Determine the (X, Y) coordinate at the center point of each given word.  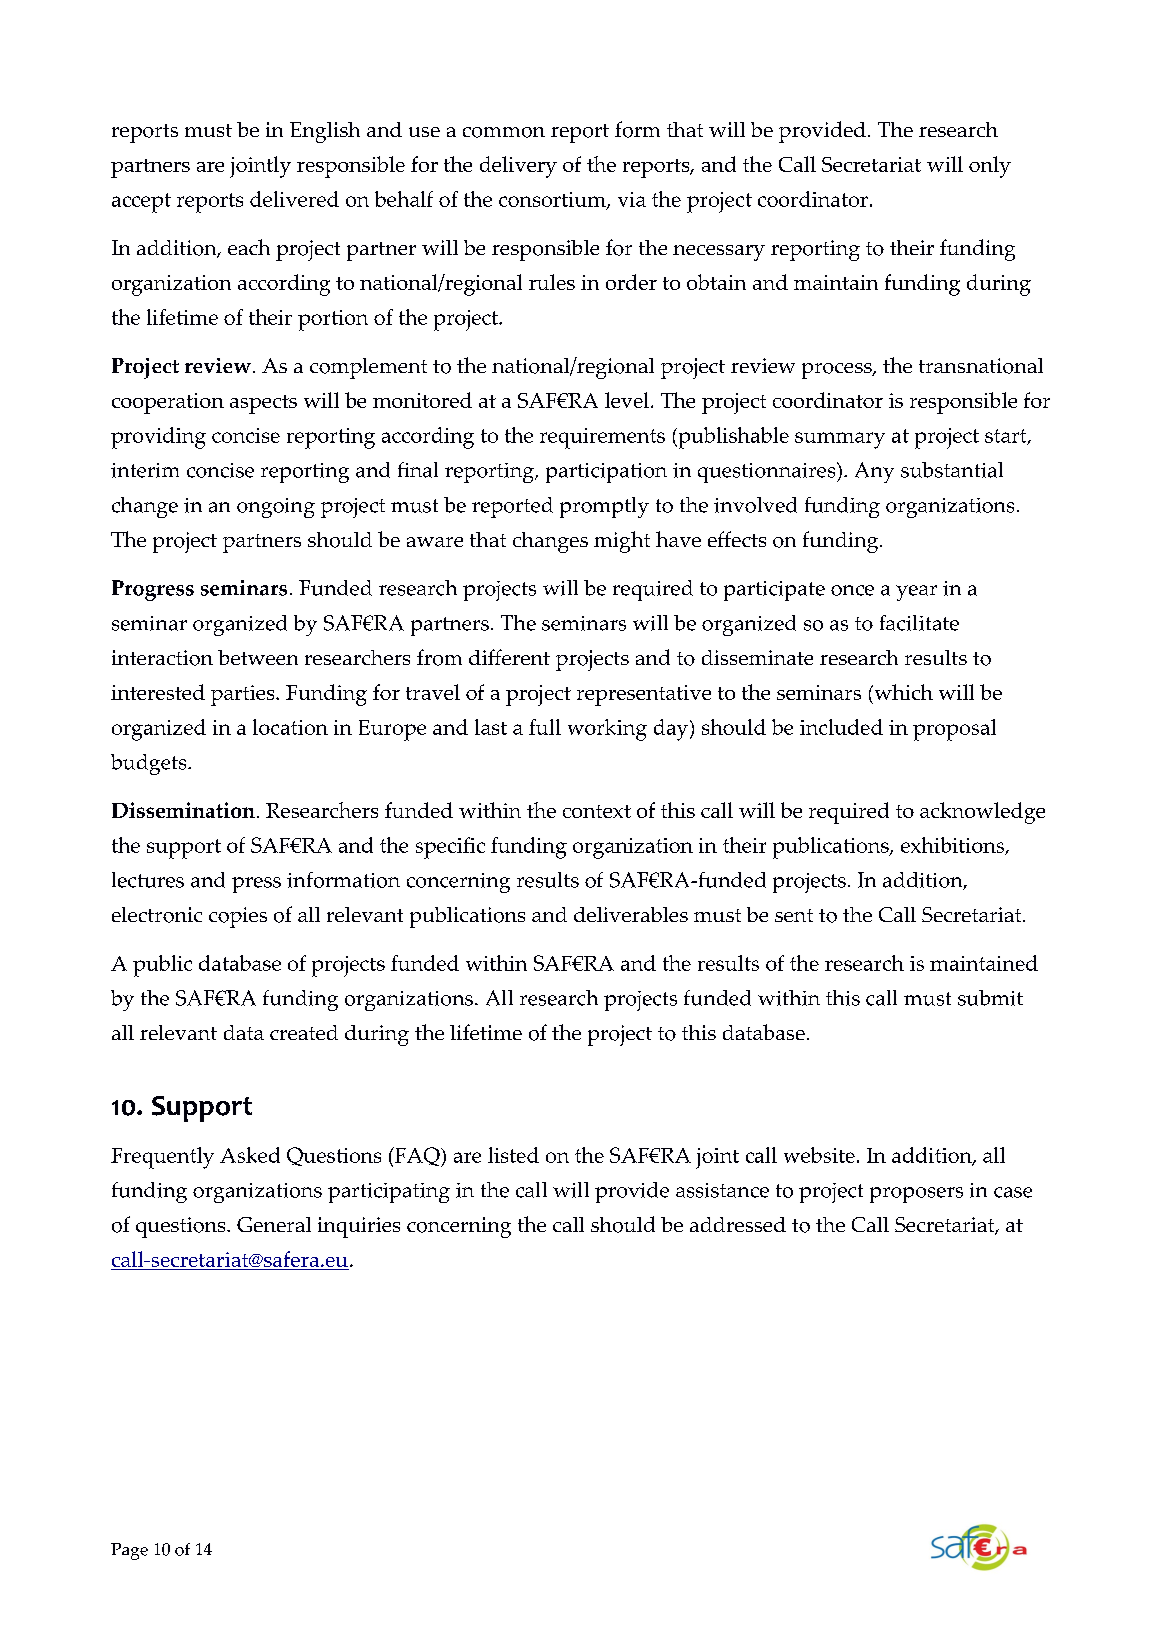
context (597, 811)
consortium (553, 201)
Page (129, 1551)
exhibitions (954, 846)
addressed (738, 1224)
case (1013, 1192)
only (990, 167)
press (256, 885)
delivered (294, 199)
